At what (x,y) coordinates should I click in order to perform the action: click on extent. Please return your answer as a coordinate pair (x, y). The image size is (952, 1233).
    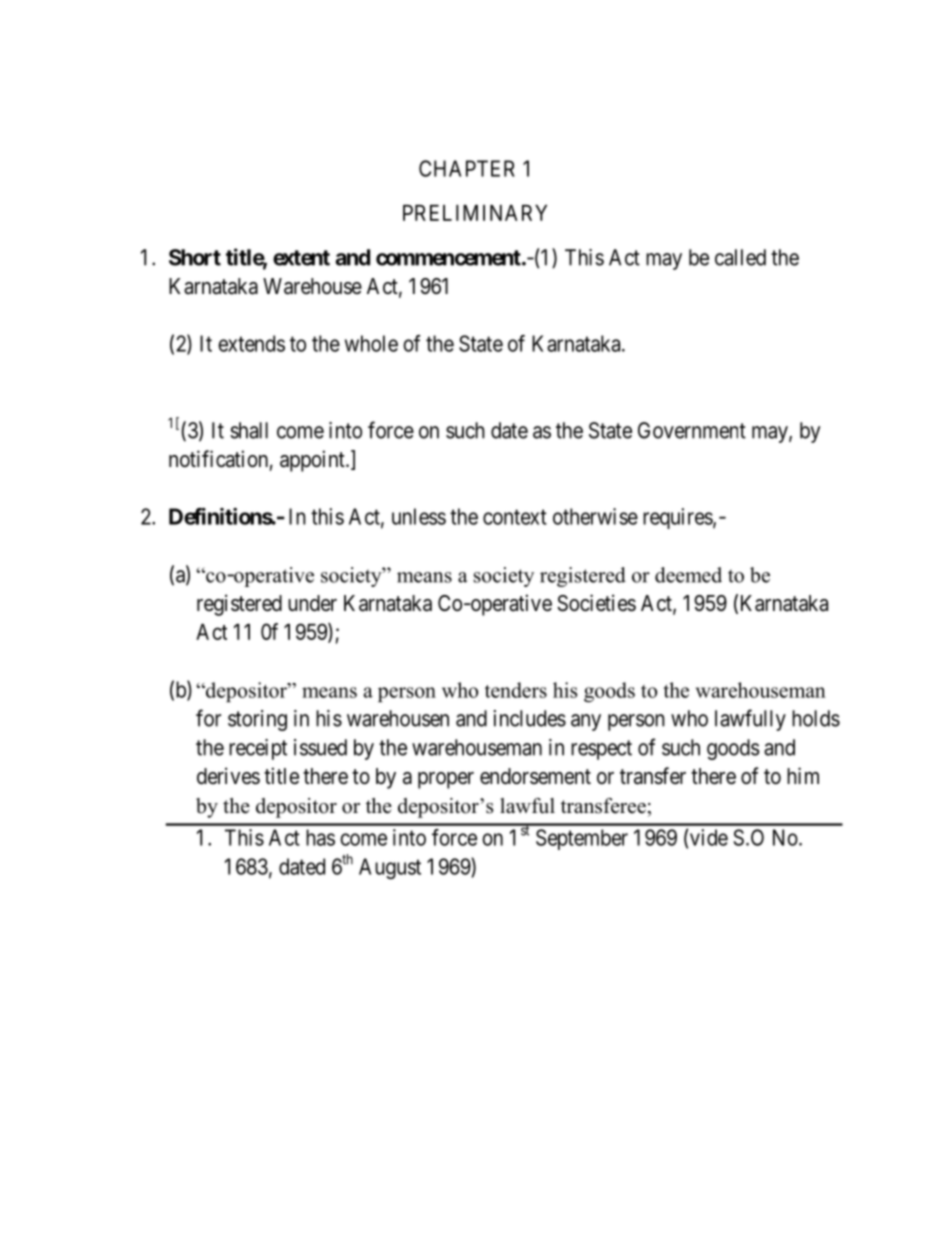
    Looking at the image, I should click on (301, 258).
